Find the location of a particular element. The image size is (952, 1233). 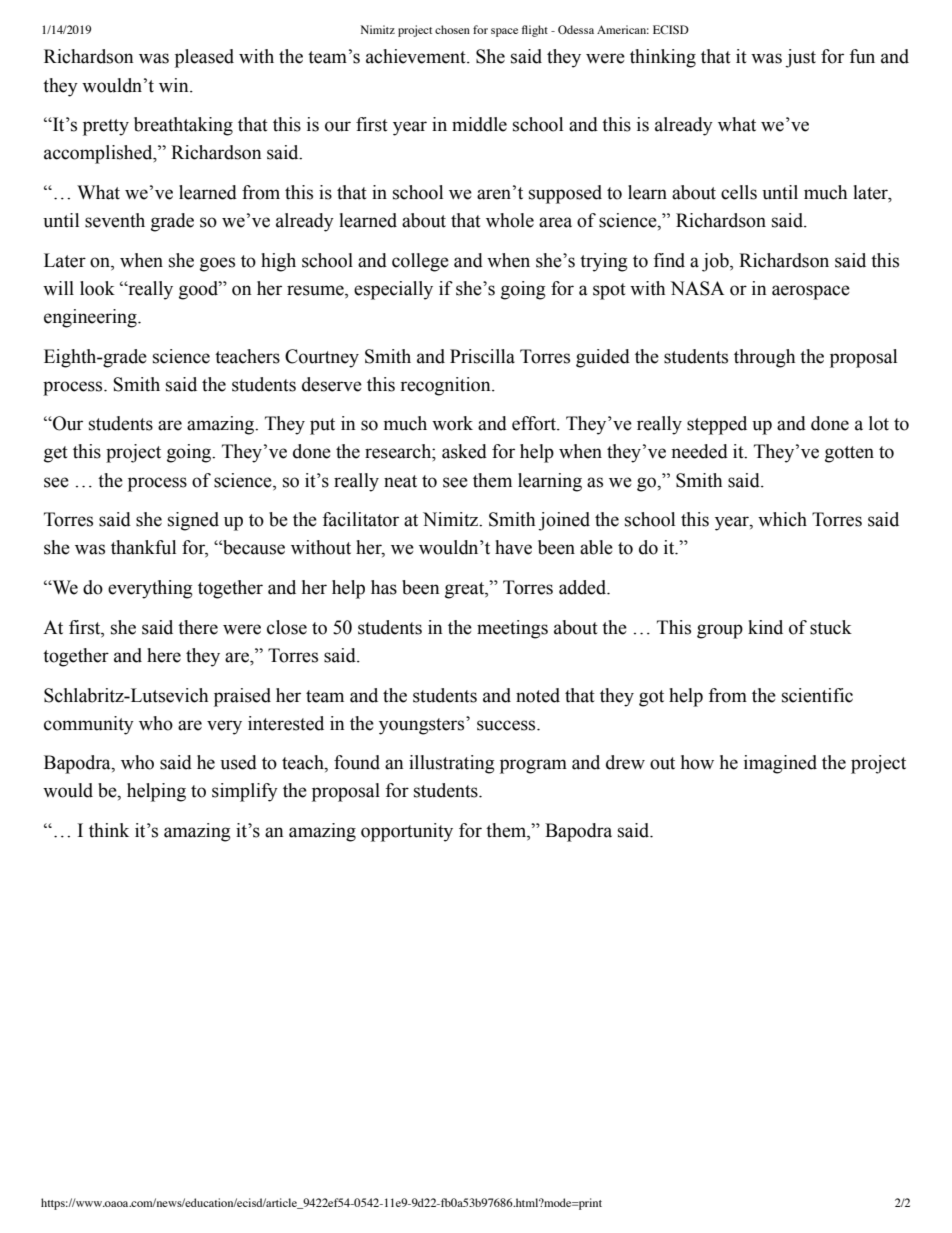

just is located at coordinates (800, 58).
